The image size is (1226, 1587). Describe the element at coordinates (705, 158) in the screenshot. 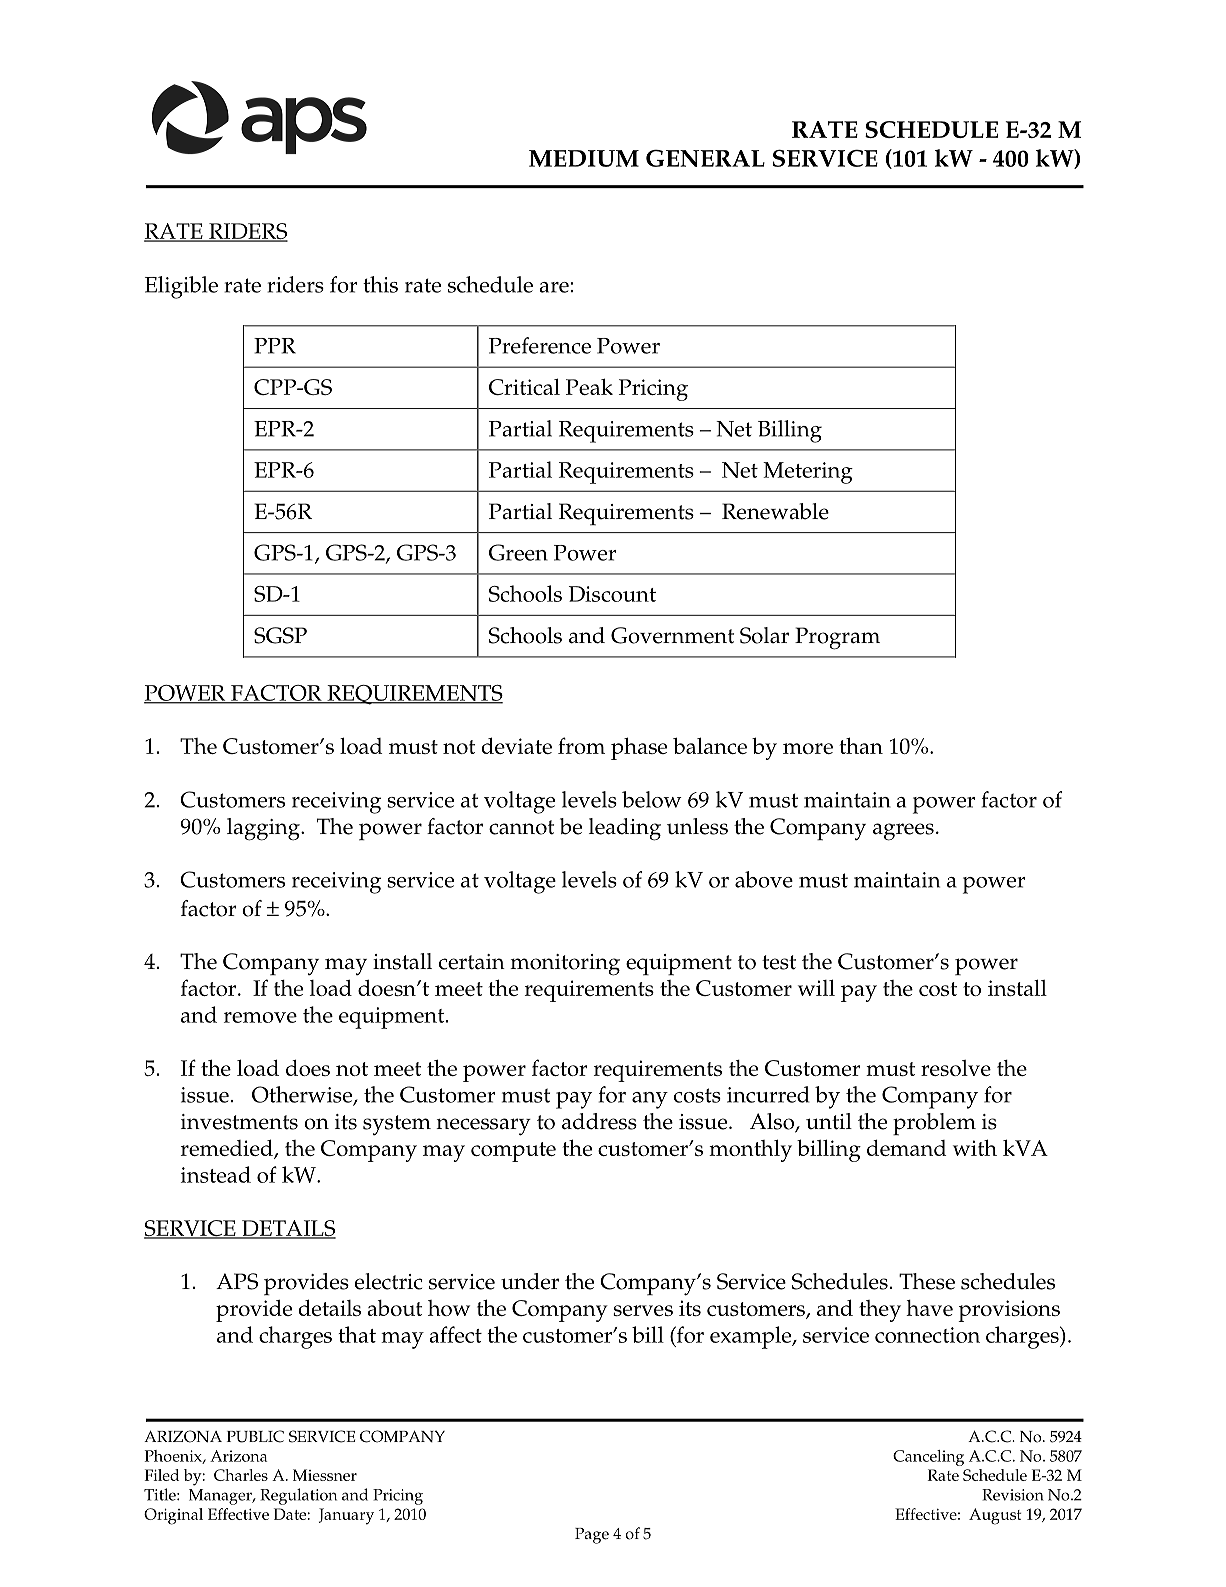

I see `GENERAL` at that location.
